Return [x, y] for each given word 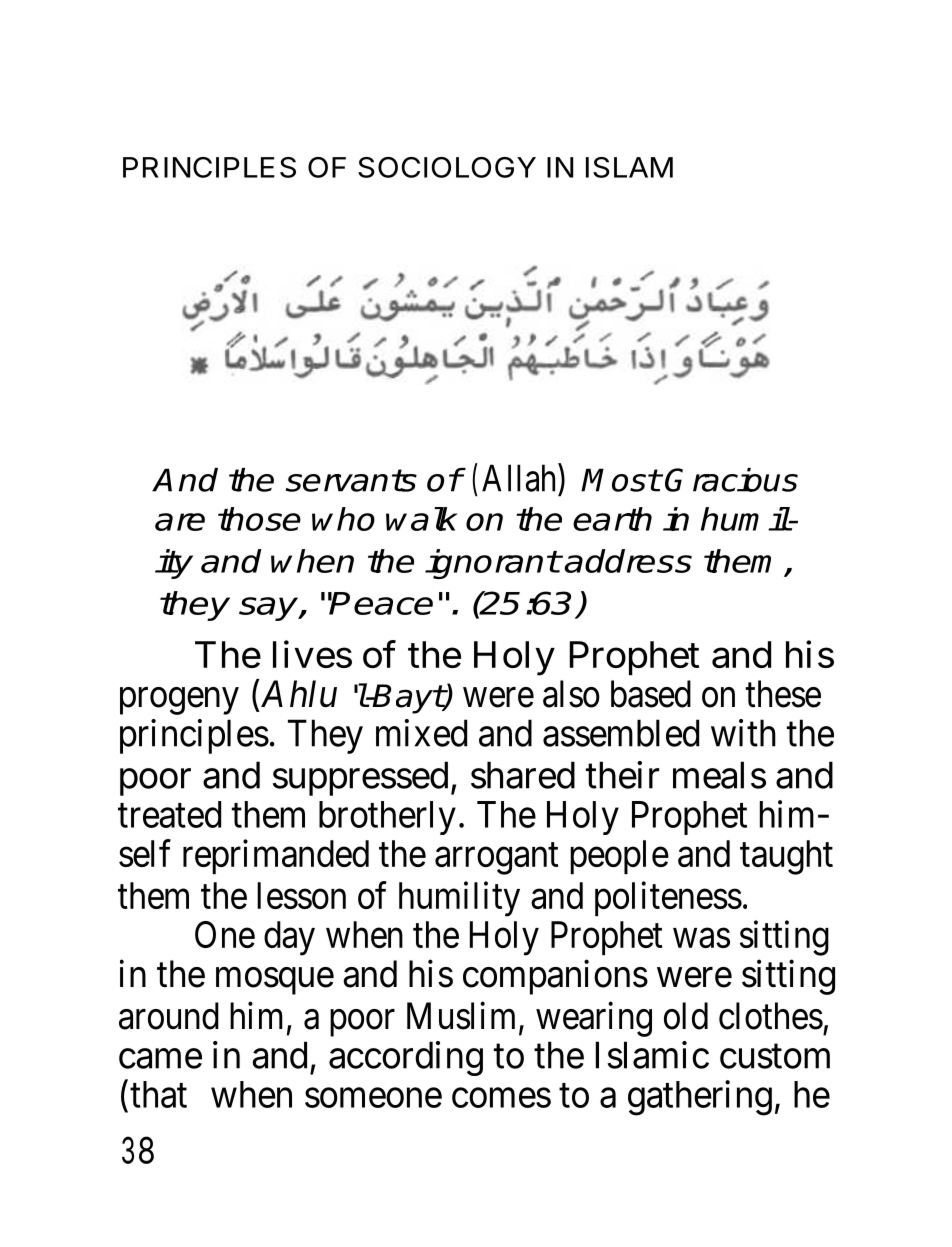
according [406, 1058]
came [160, 1059]
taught [786, 857]
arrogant [496, 859]
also [571, 694]
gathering [700, 1098]
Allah [520, 478]
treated [169, 814]
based [651, 694]
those [259, 519]
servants [351, 480]
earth [612, 519]
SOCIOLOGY [447, 167]
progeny [179, 701]
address [628, 561]
